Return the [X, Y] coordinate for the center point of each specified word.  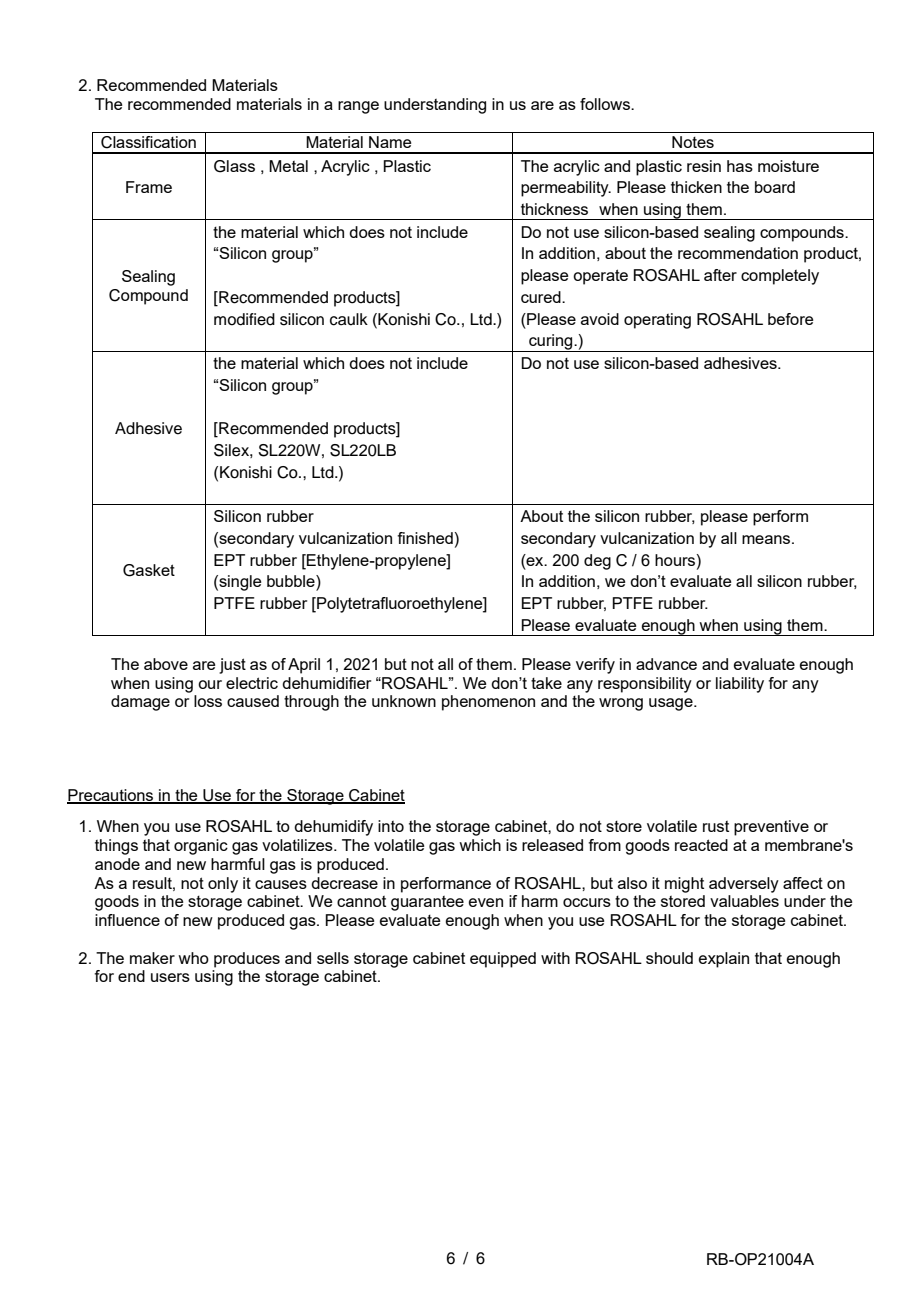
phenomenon [488, 703]
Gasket [149, 570]
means [767, 539]
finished [425, 538]
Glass [234, 166]
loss [208, 701]
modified [244, 319]
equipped [503, 960]
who [193, 958]
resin [704, 166]
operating [657, 321]
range [358, 107]
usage [672, 704]
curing [551, 343]
